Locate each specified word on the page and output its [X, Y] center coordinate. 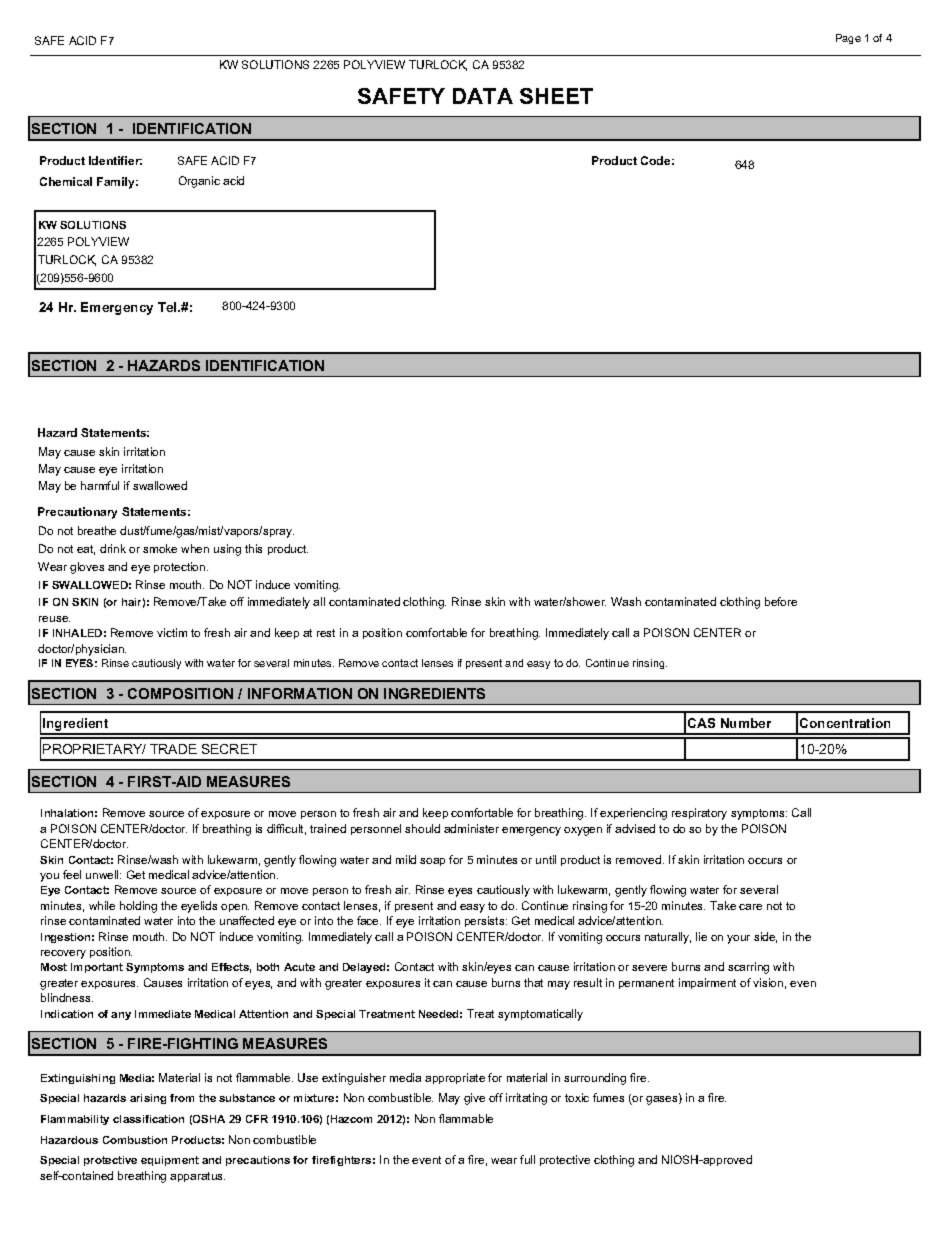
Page [848, 39]
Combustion [135, 1140]
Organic [199, 182]
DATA [483, 96]
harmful [100, 485]
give [474, 1099]
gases [663, 1099]
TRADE [173, 749]
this [253, 548]
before [781, 601]
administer [471, 828]
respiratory [699, 814]
